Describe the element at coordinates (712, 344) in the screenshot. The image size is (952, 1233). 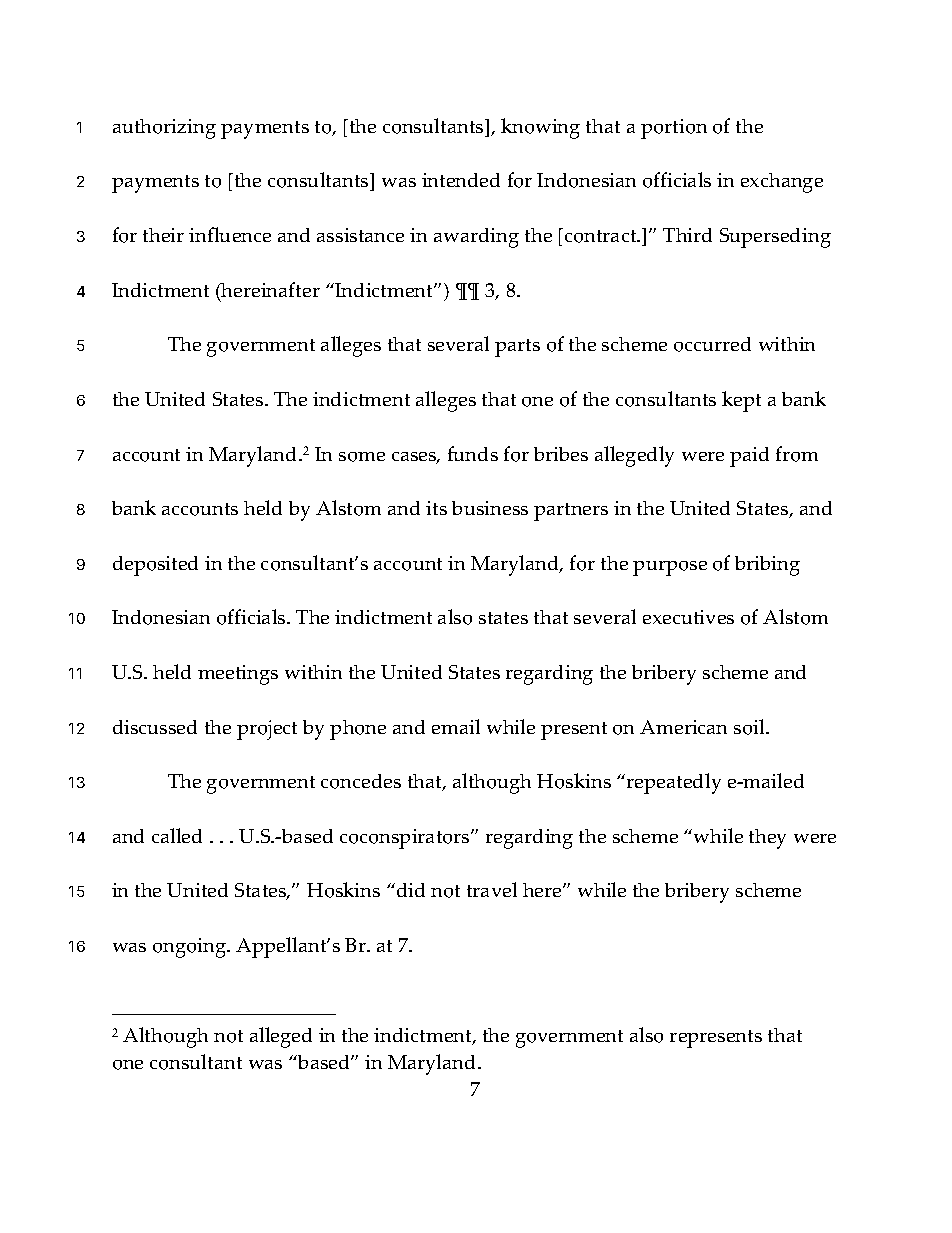
I see `occurred` at that location.
